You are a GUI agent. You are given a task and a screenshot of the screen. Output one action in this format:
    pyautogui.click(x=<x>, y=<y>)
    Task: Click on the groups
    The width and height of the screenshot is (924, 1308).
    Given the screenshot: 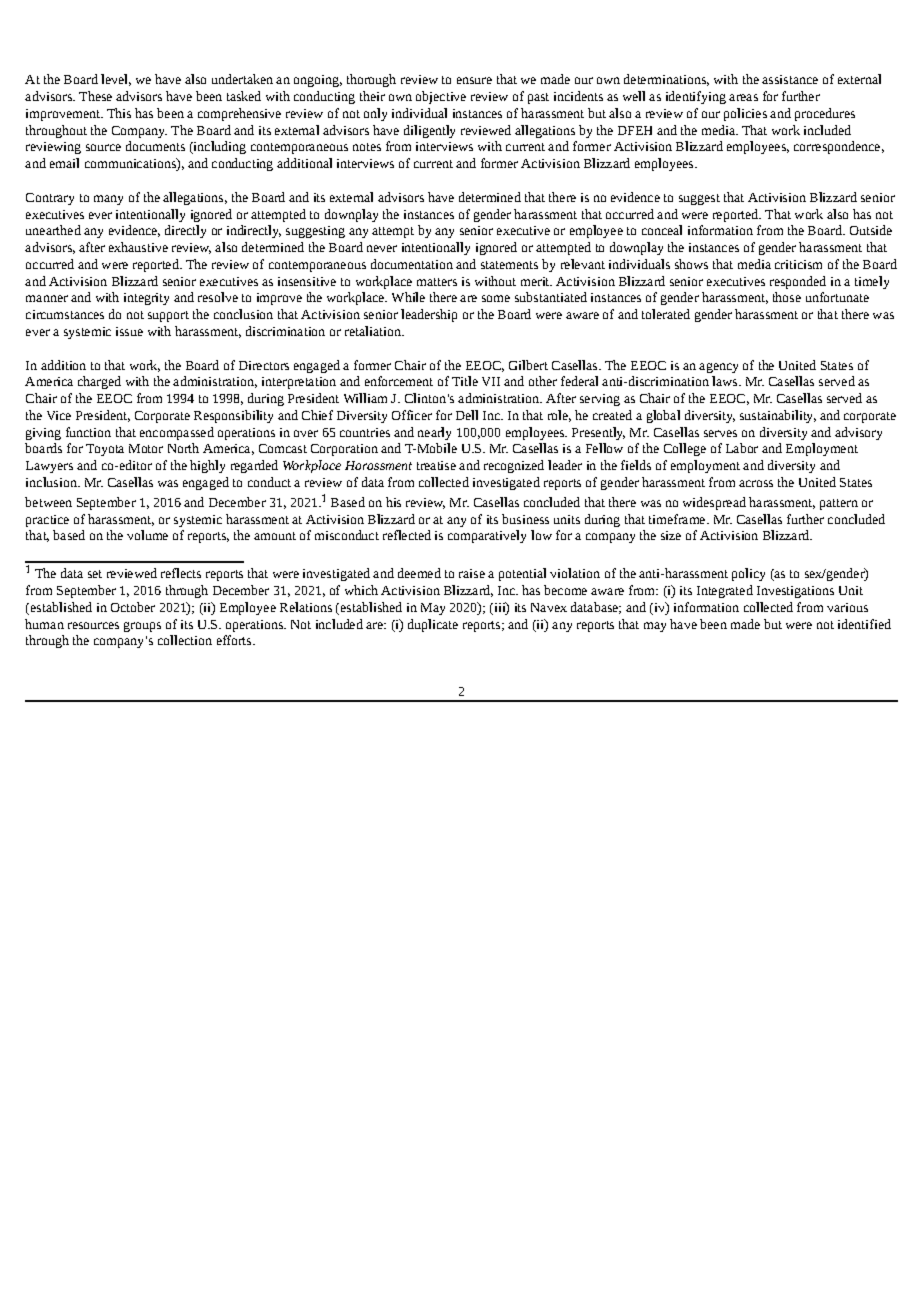 What is the action you would take?
    pyautogui.click(x=142, y=627)
